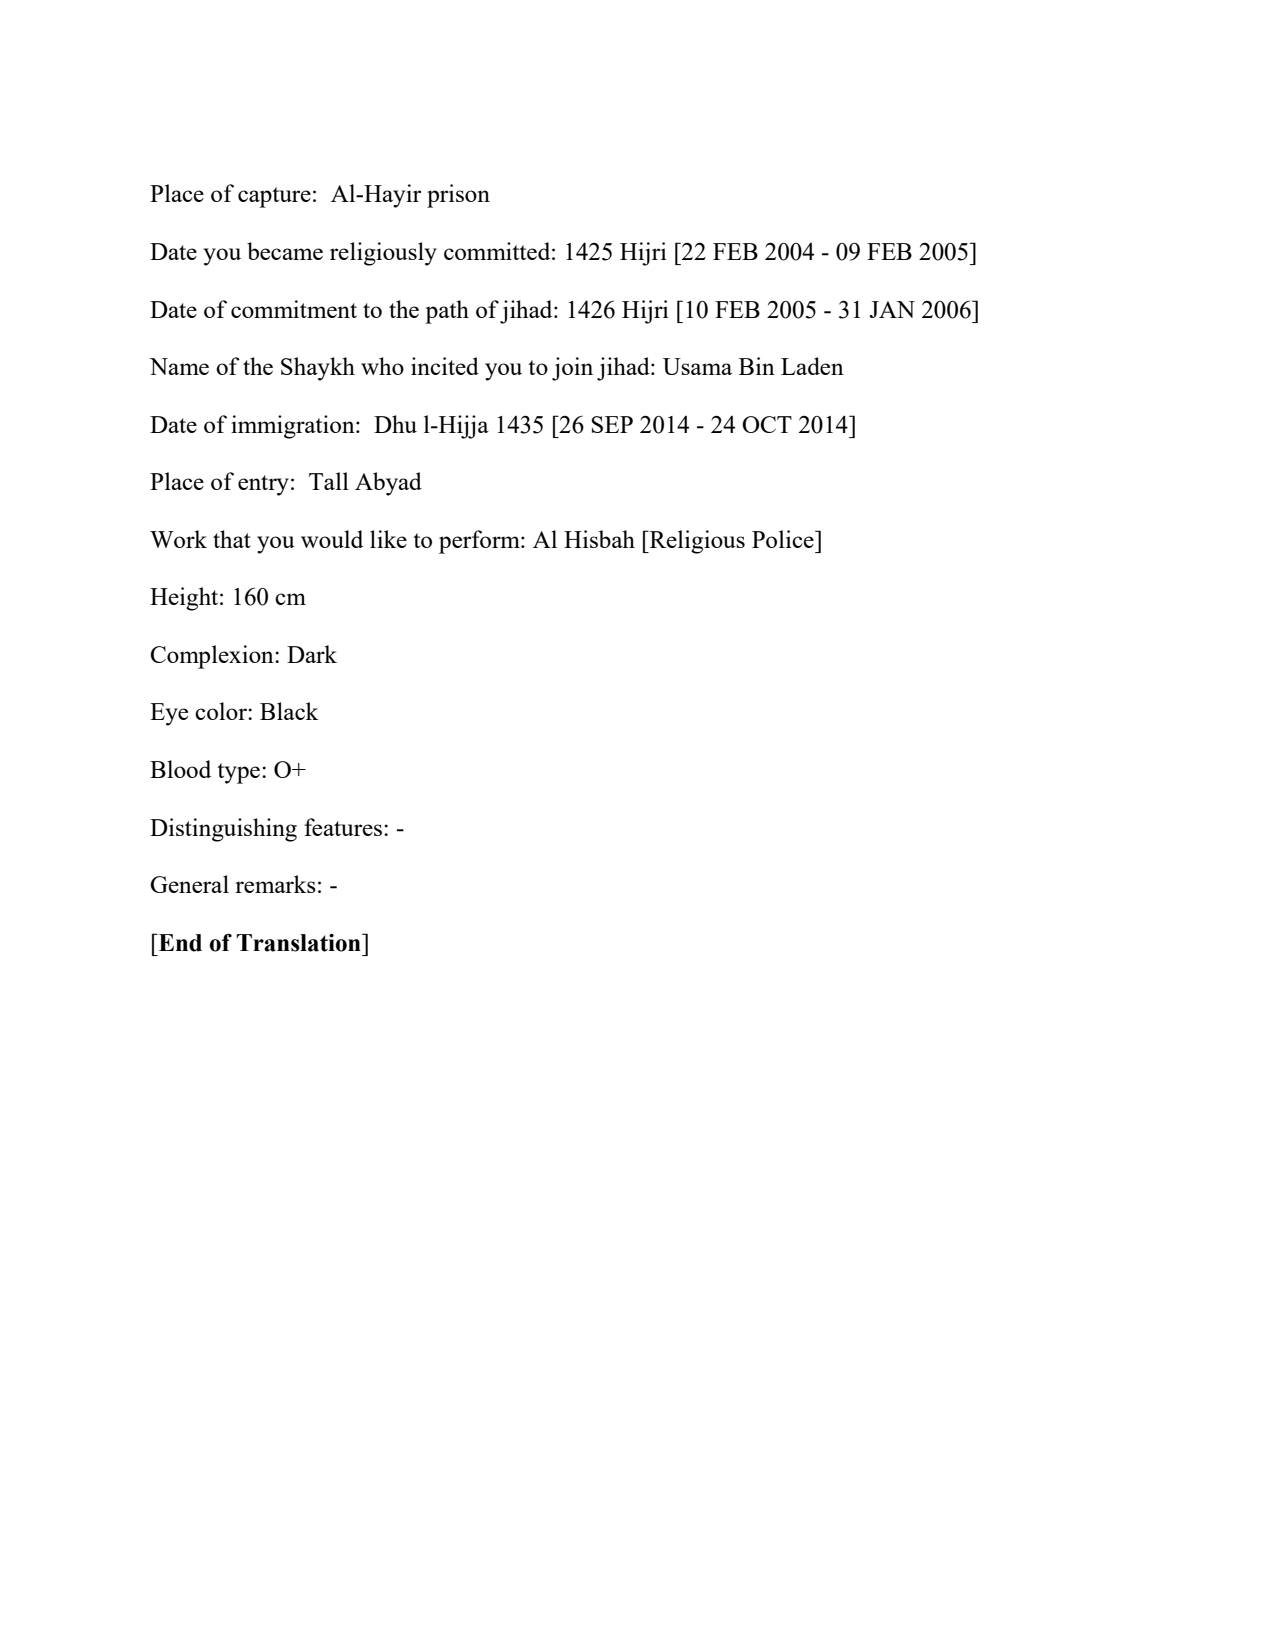 This page has height=1652, width=1276. What do you see at coordinates (784, 539) in the page?
I see `Police` at bounding box center [784, 539].
